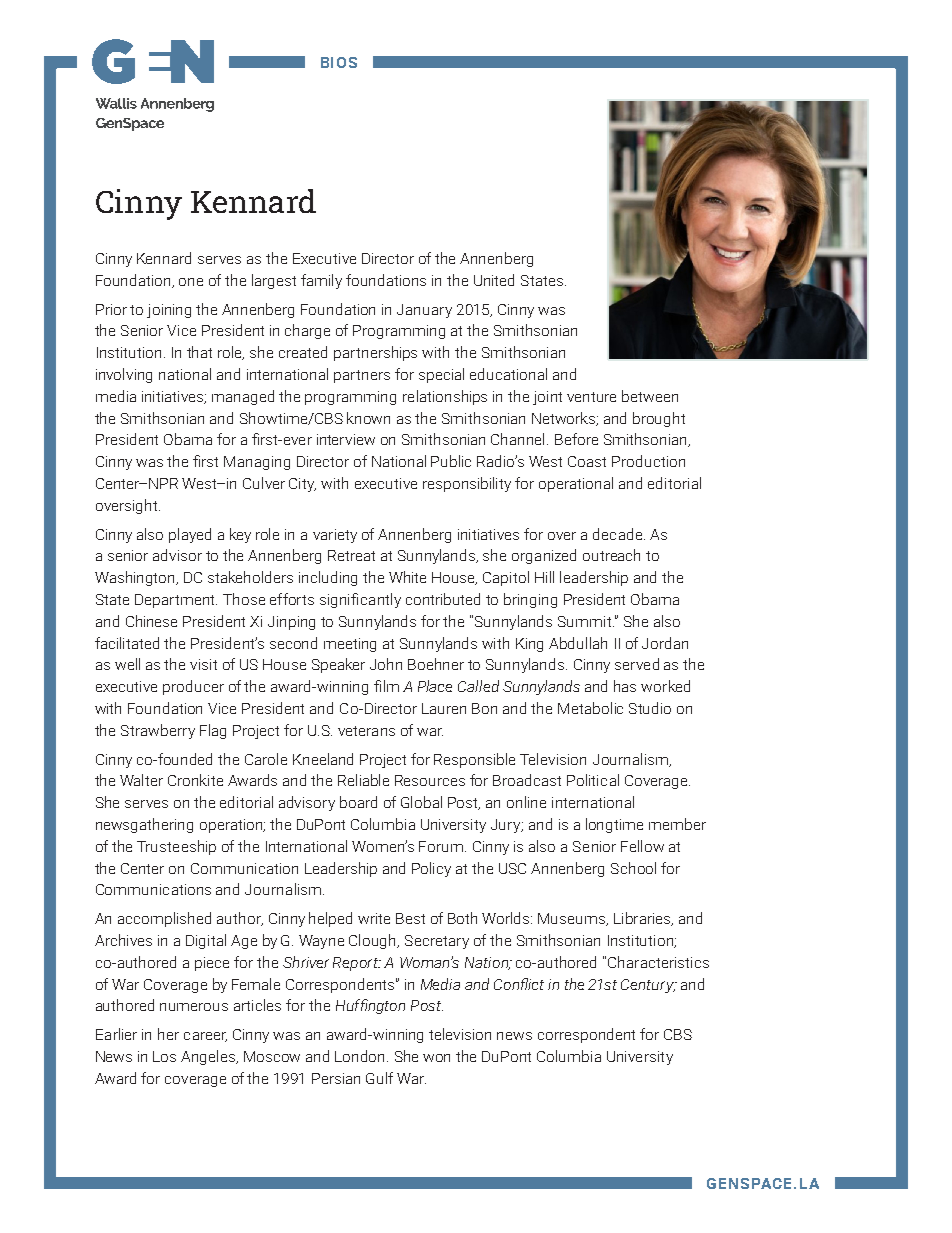  What do you see at coordinates (407, 577) in the image?
I see `White` at bounding box center [407, 577].
